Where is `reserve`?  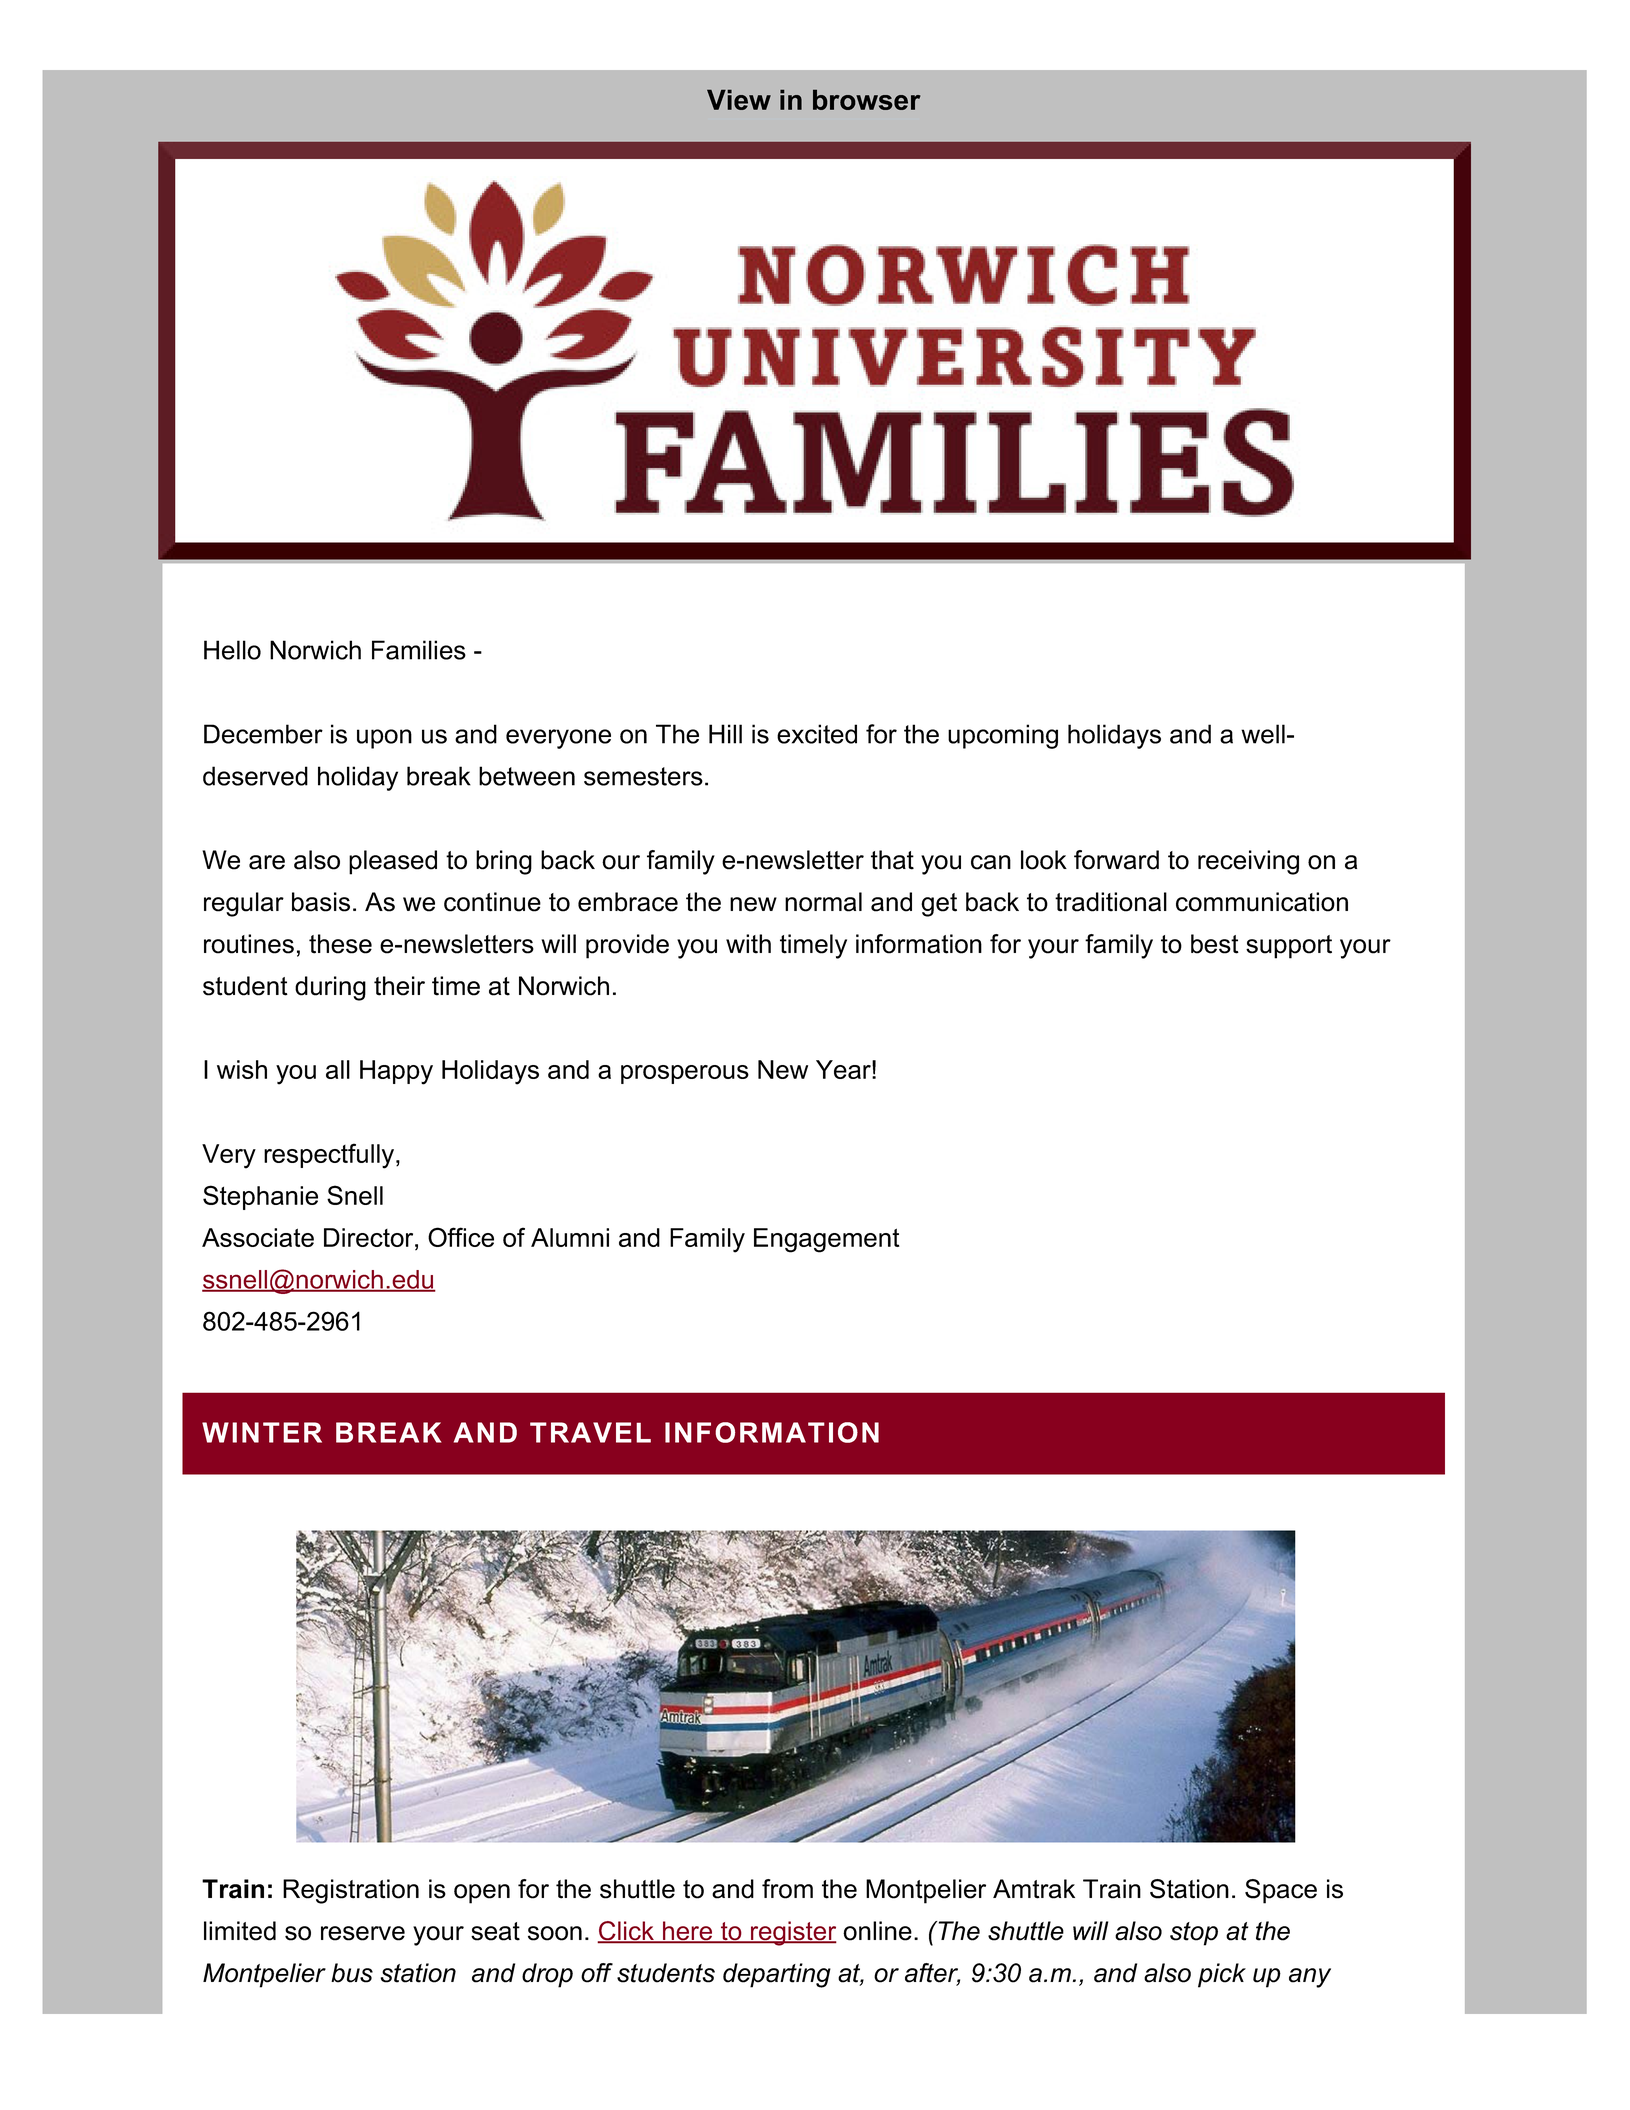
reserve is located at coordinates (363, 1933).
